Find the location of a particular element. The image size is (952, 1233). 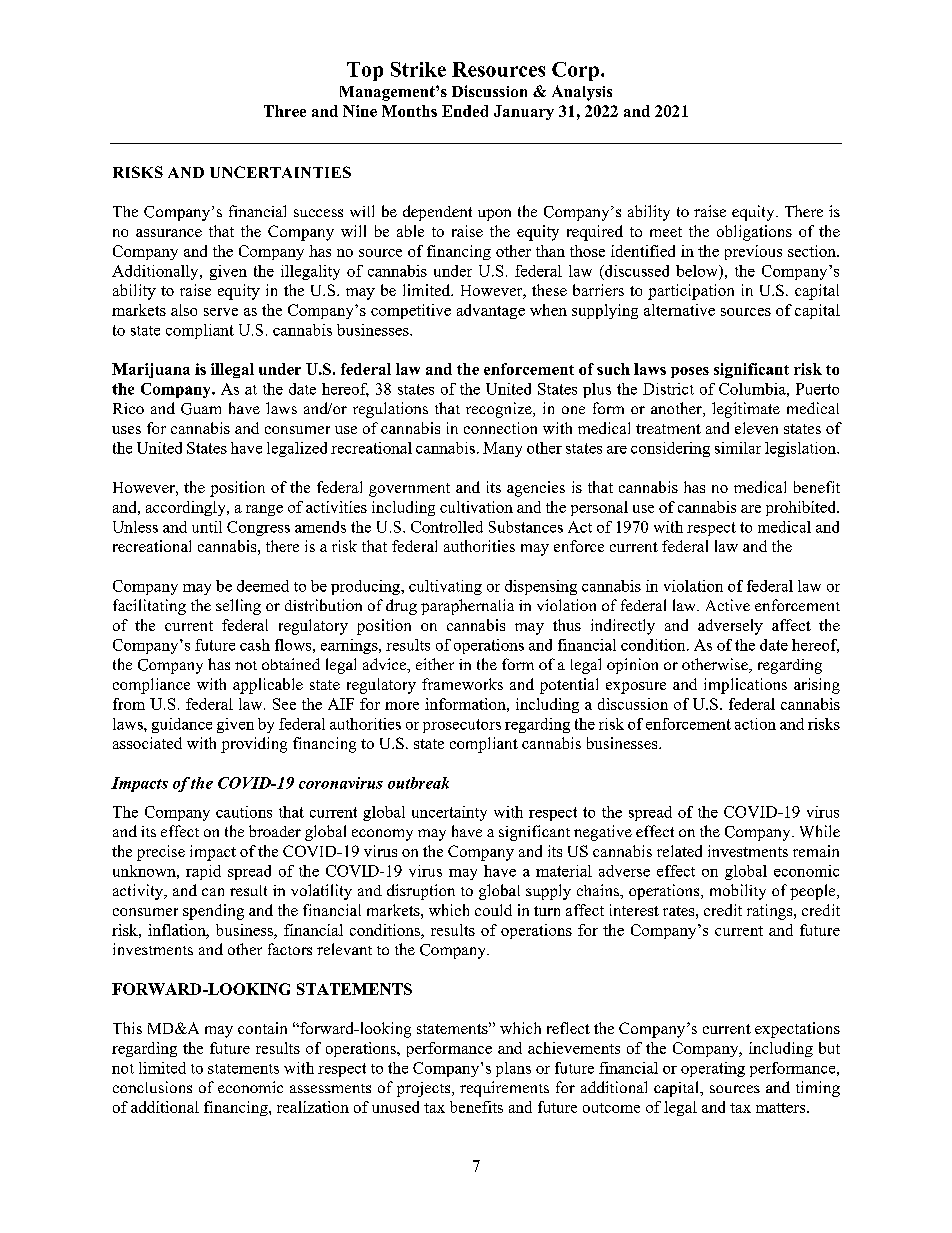

operating is located at coordinates (713, 1069).
